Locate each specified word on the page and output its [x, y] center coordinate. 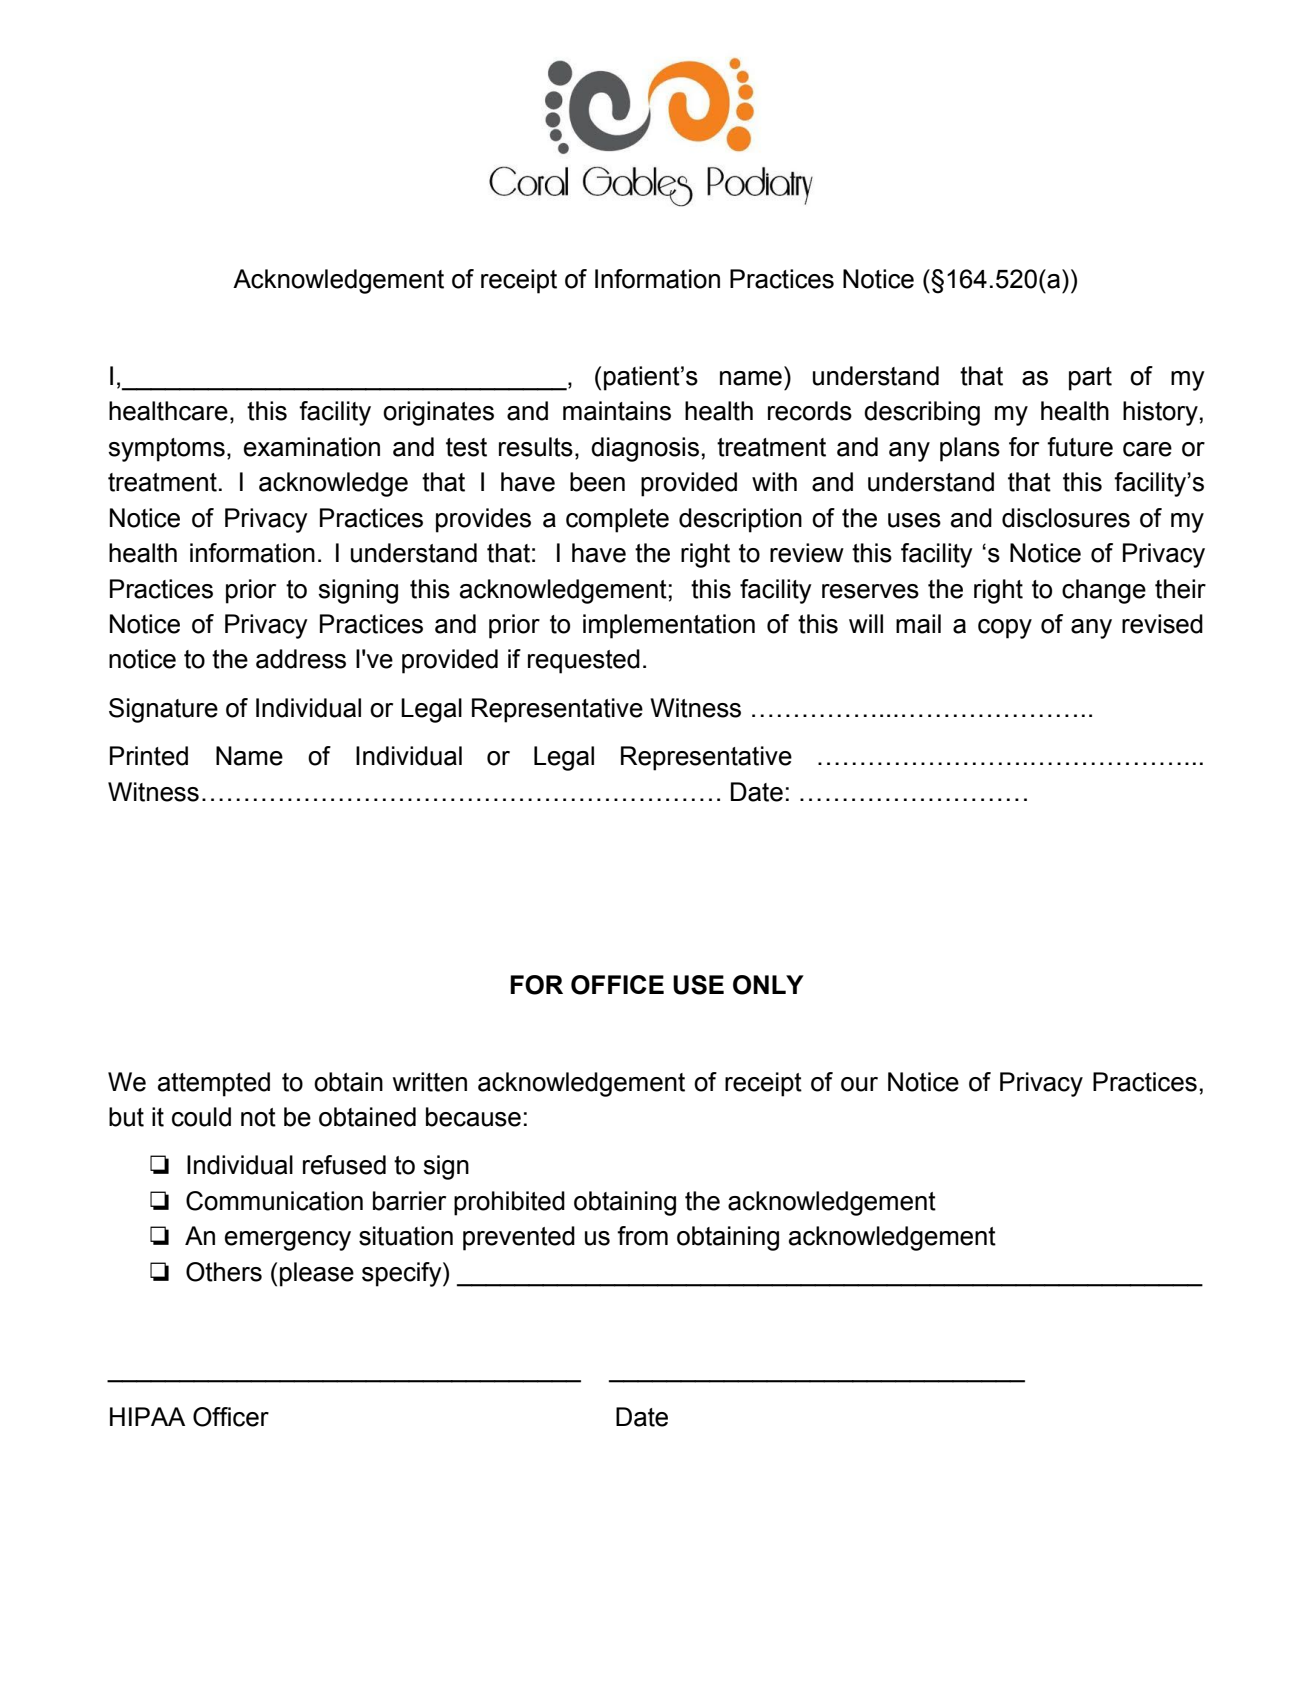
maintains [617, 411]
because [473, 1117]
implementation [669, 626]
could [201, 1117]
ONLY [768, 985]
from [642, 1236]
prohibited [509, 1203]
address [301, 659]
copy [1005, 629]
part [1090, 379]
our [859, 1084]
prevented [519, 1238]
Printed [149, 756]
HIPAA [147, 1416]
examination [312, 447]
